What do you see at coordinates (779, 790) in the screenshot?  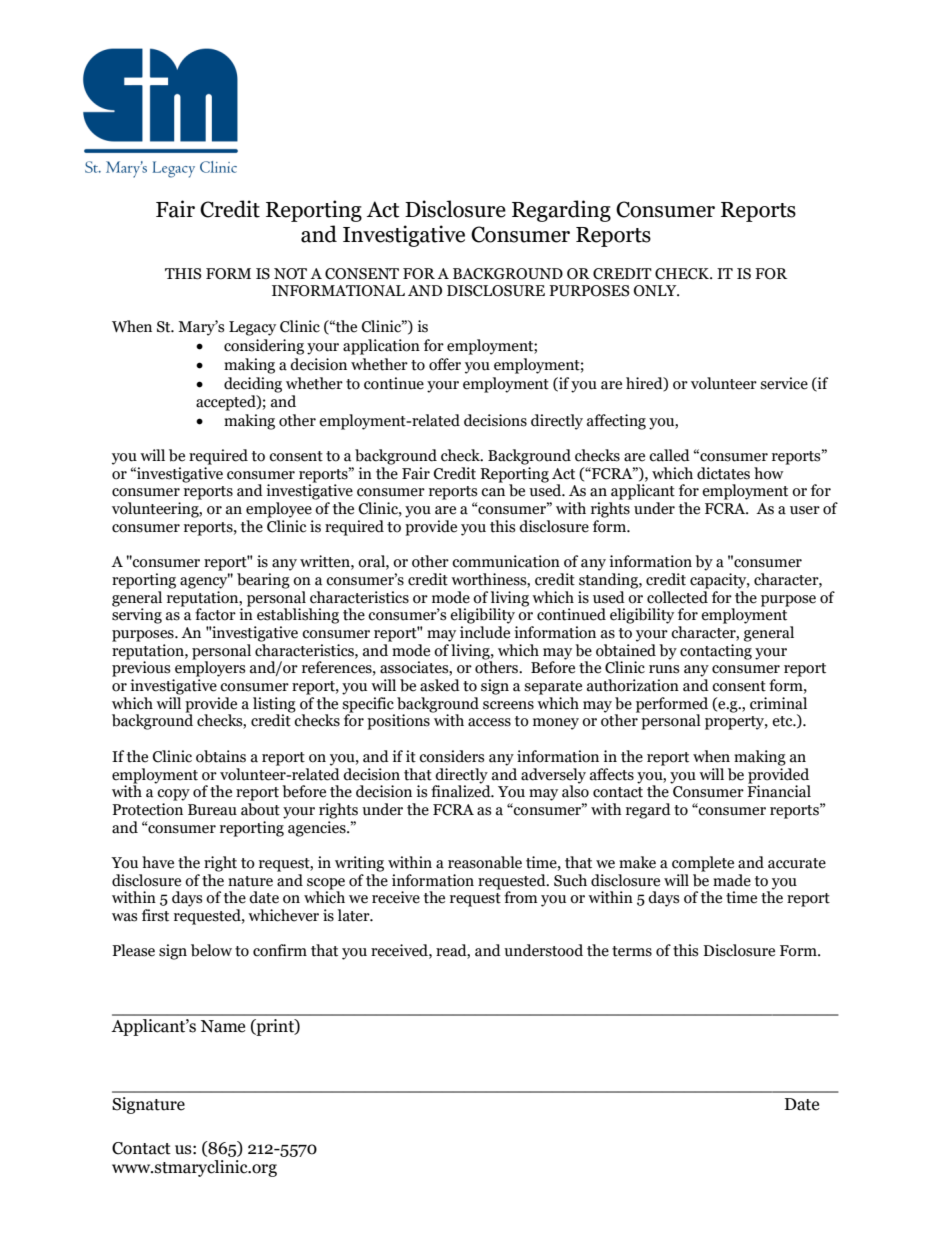 I see `Financial` at bounding box center [779, 790].
